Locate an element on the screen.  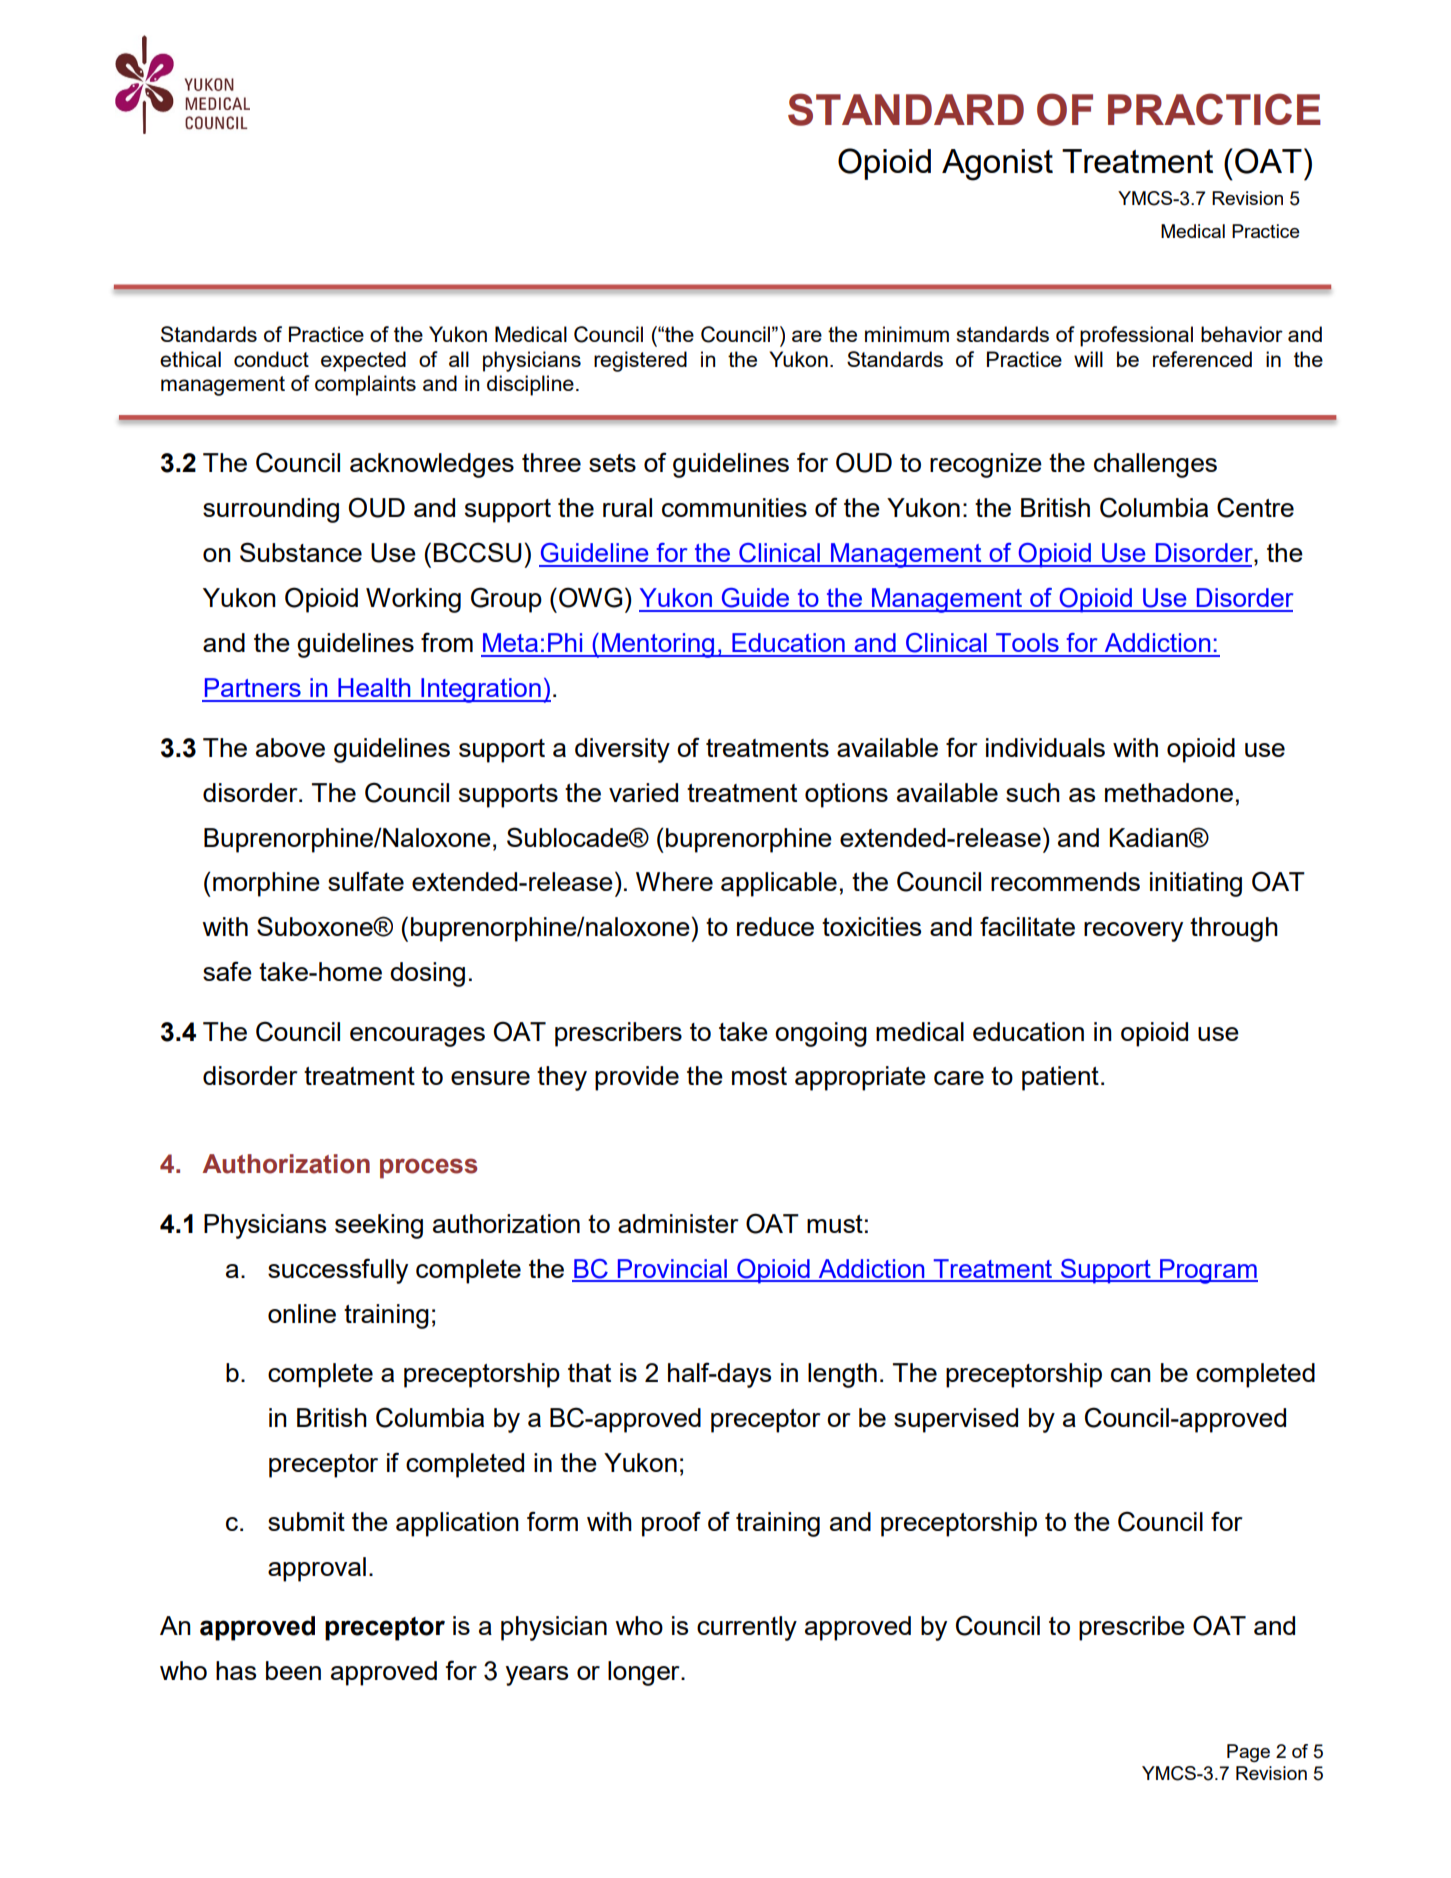
registered is located at coordinates (640, 361).
